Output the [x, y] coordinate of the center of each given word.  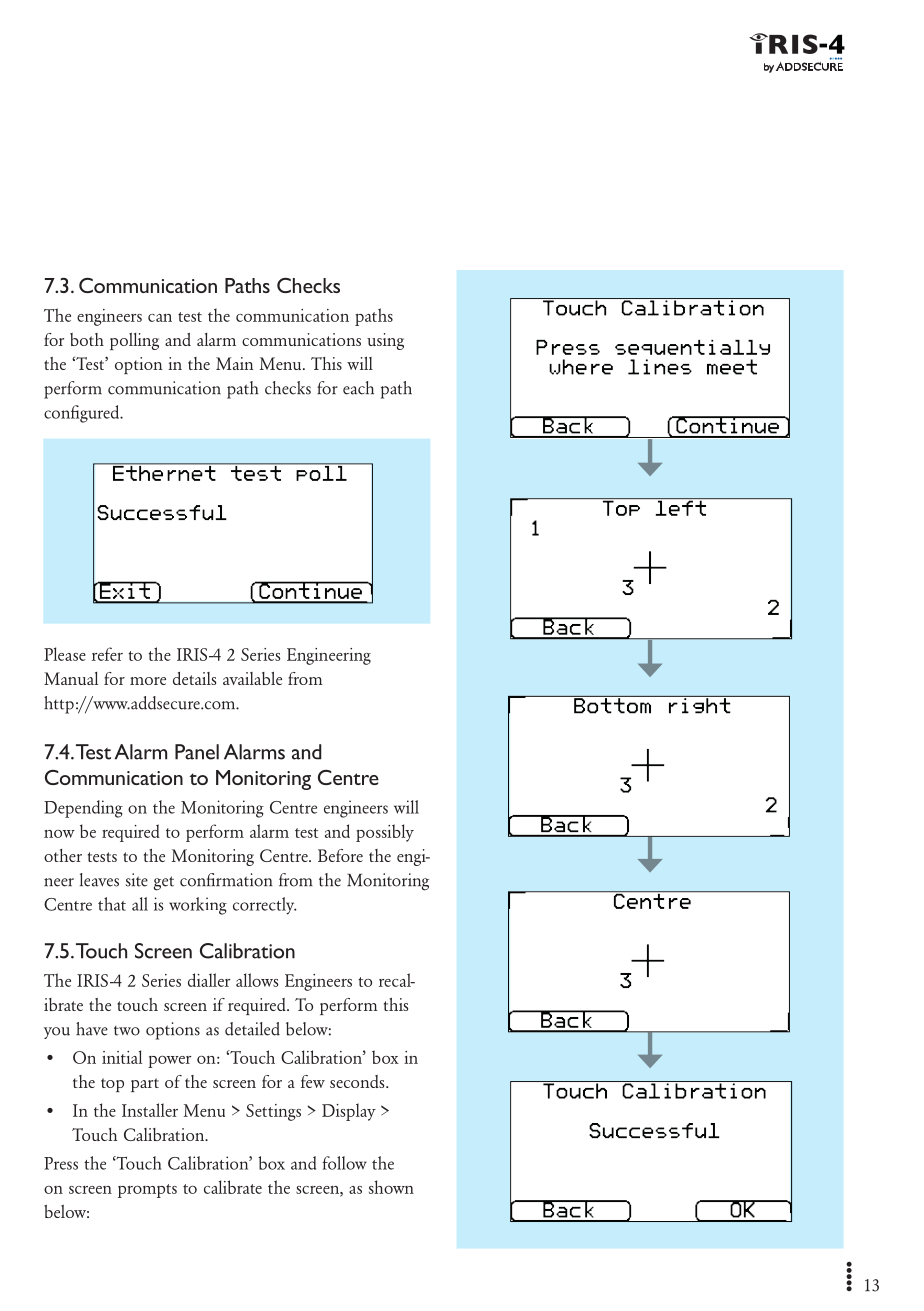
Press [61, 1163]
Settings [273, 1112]
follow [344, 1163]
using [385, 341]
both [87, 339]
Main [234, 363]
